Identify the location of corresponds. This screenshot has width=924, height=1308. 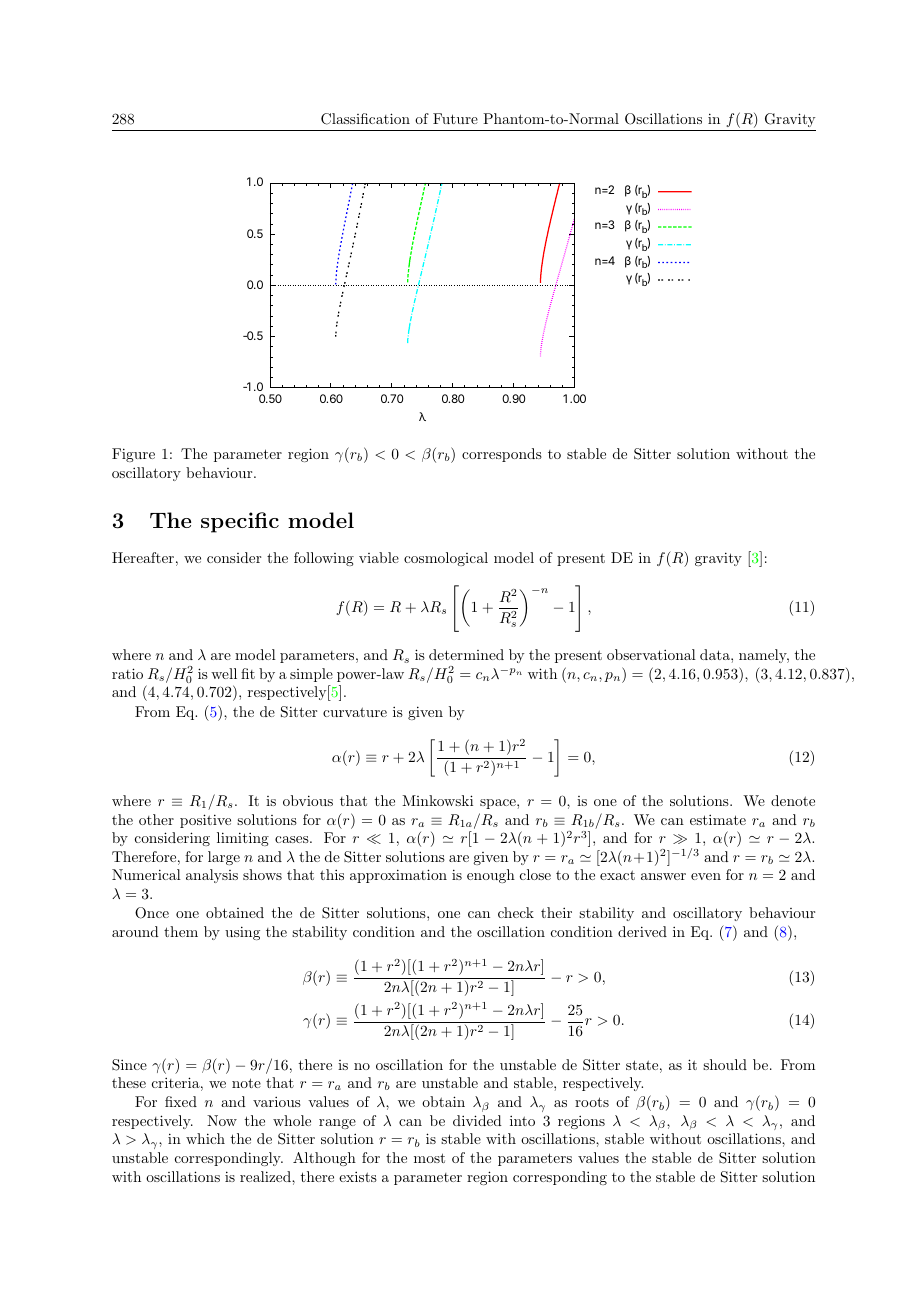
(502, 455).
